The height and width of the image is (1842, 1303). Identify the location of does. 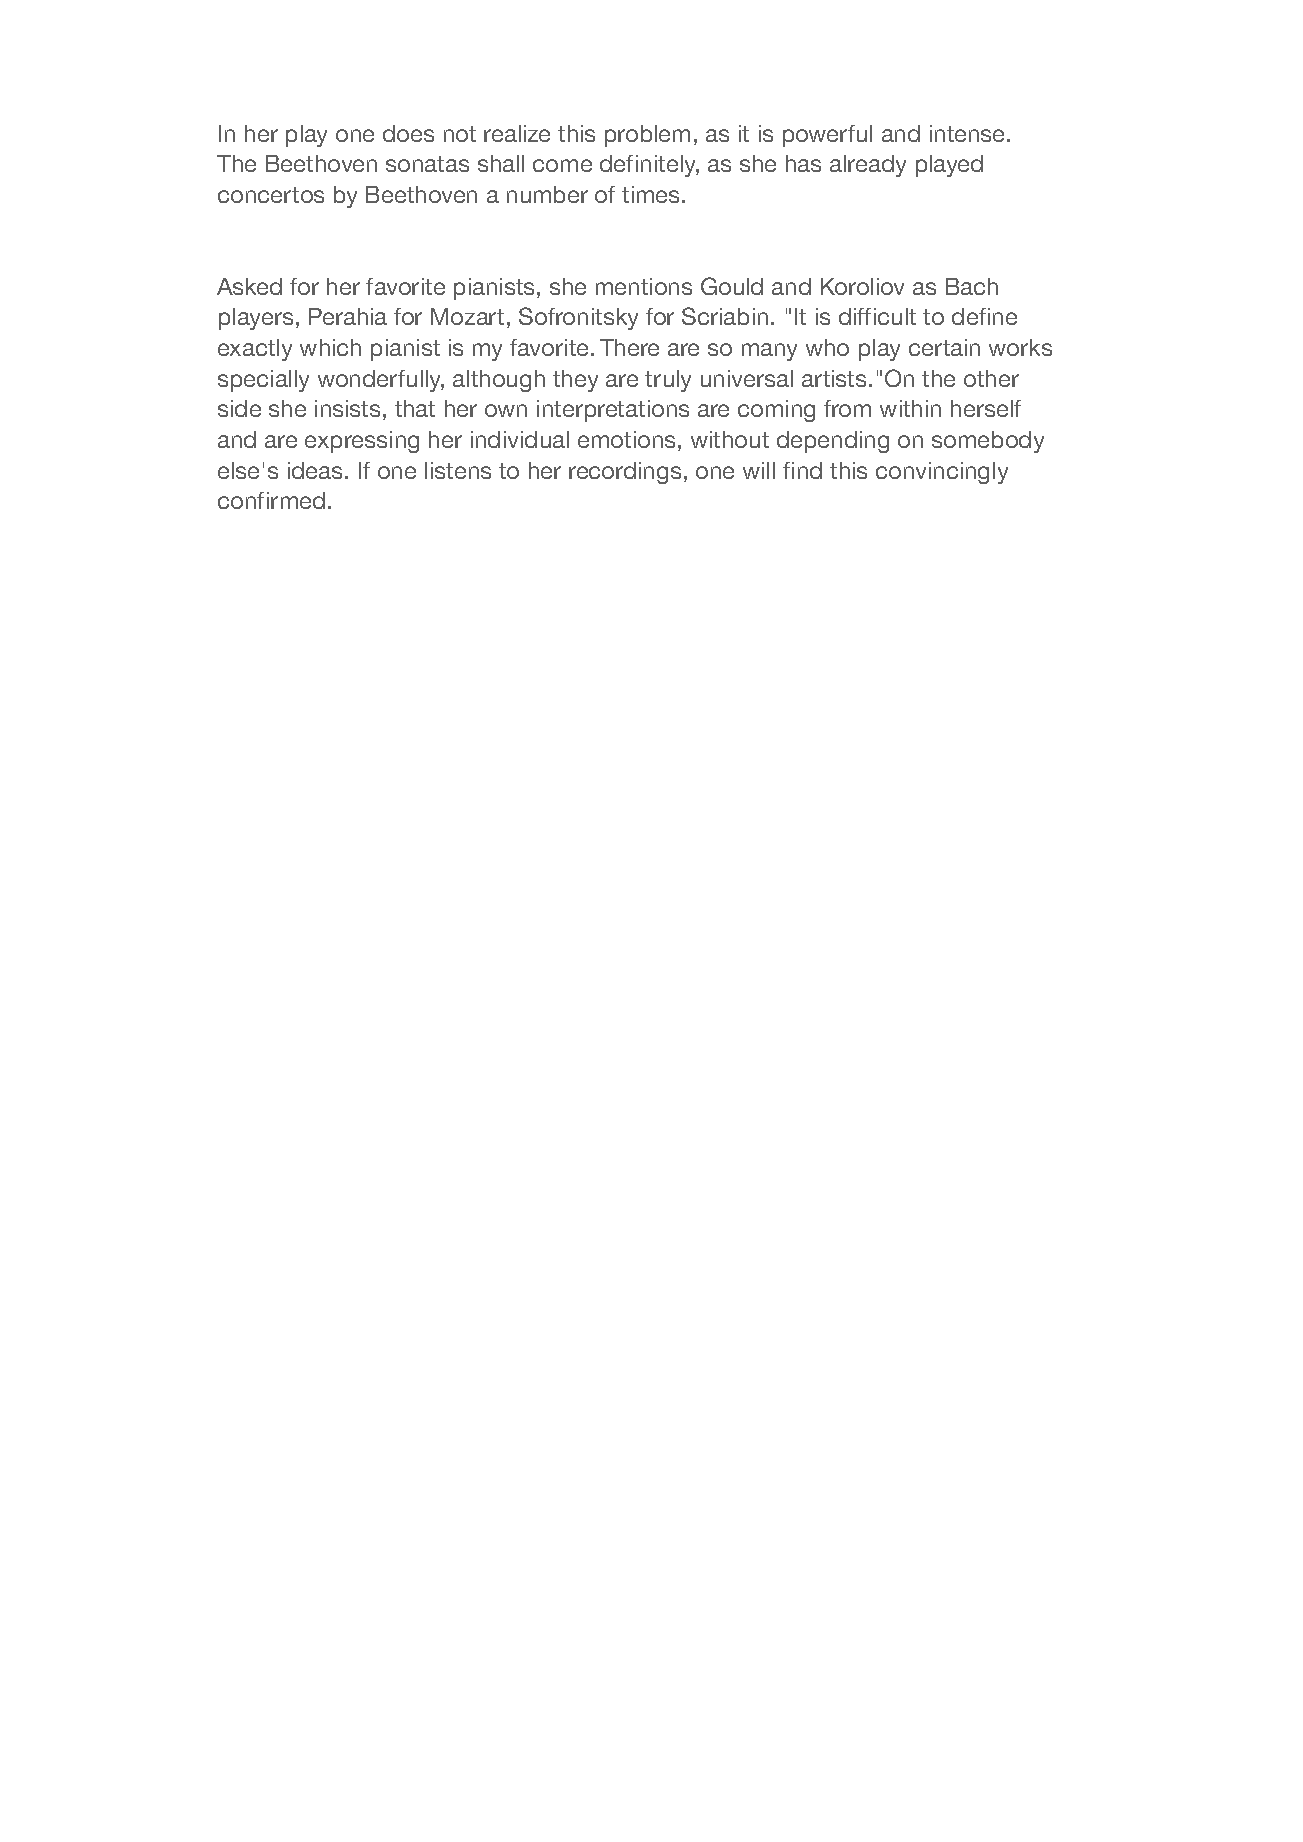
(408, 133).
